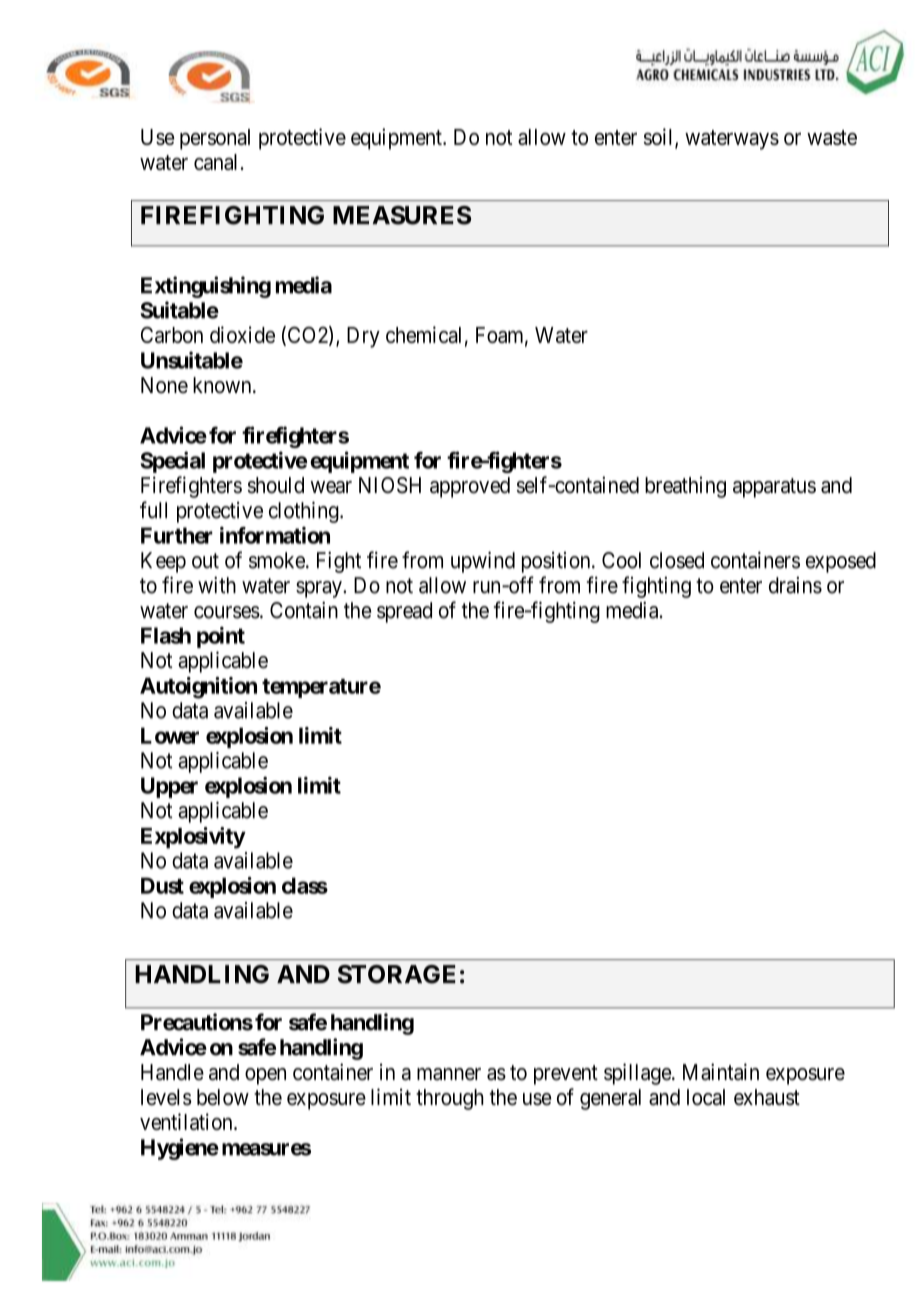 The image size is (924, 1308). What do you see at coordinates (832, 137) in the image?
I see `waste` at bounding box center [832, 137].
